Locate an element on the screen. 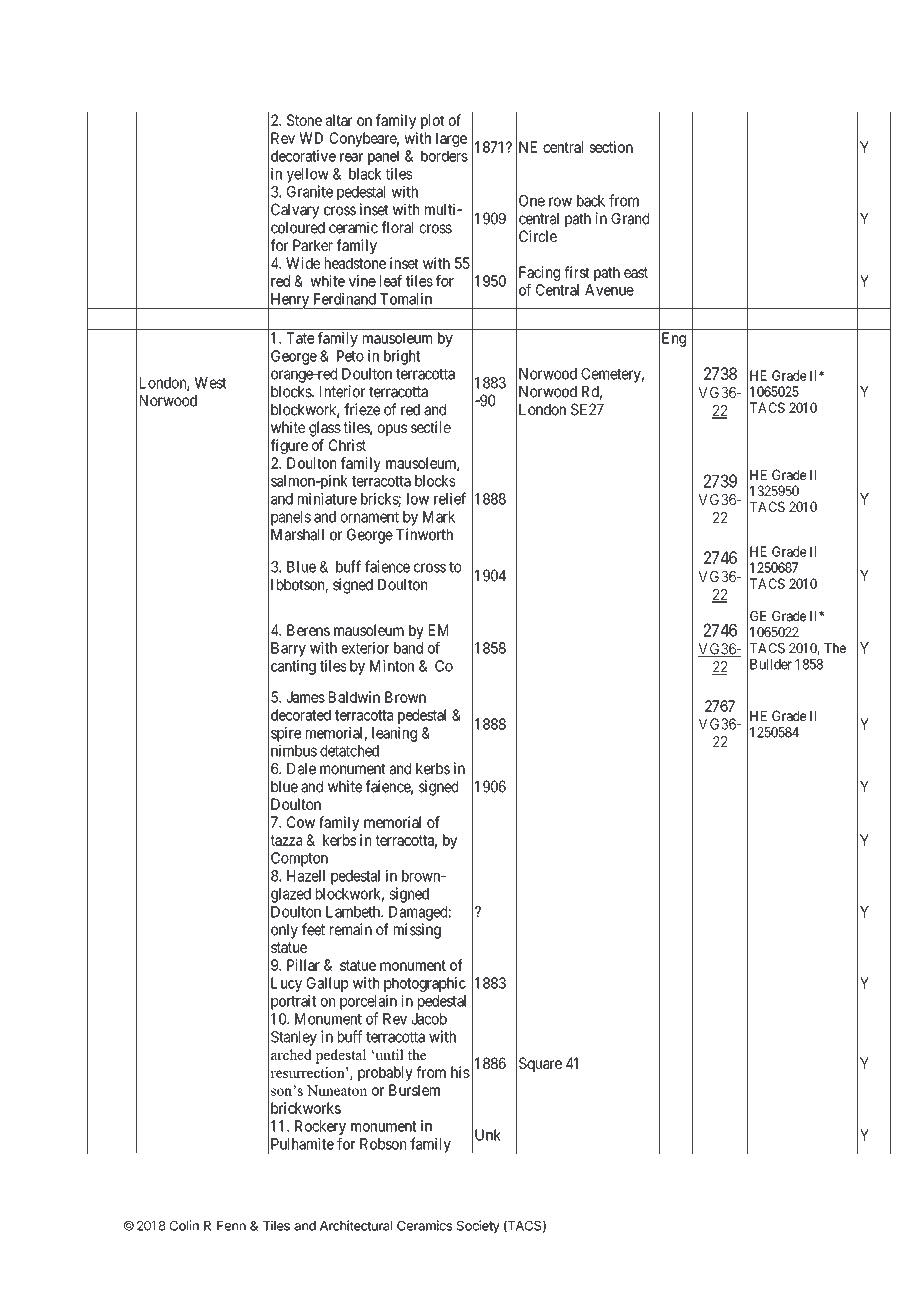  section is located at coordinates (611, 147).
